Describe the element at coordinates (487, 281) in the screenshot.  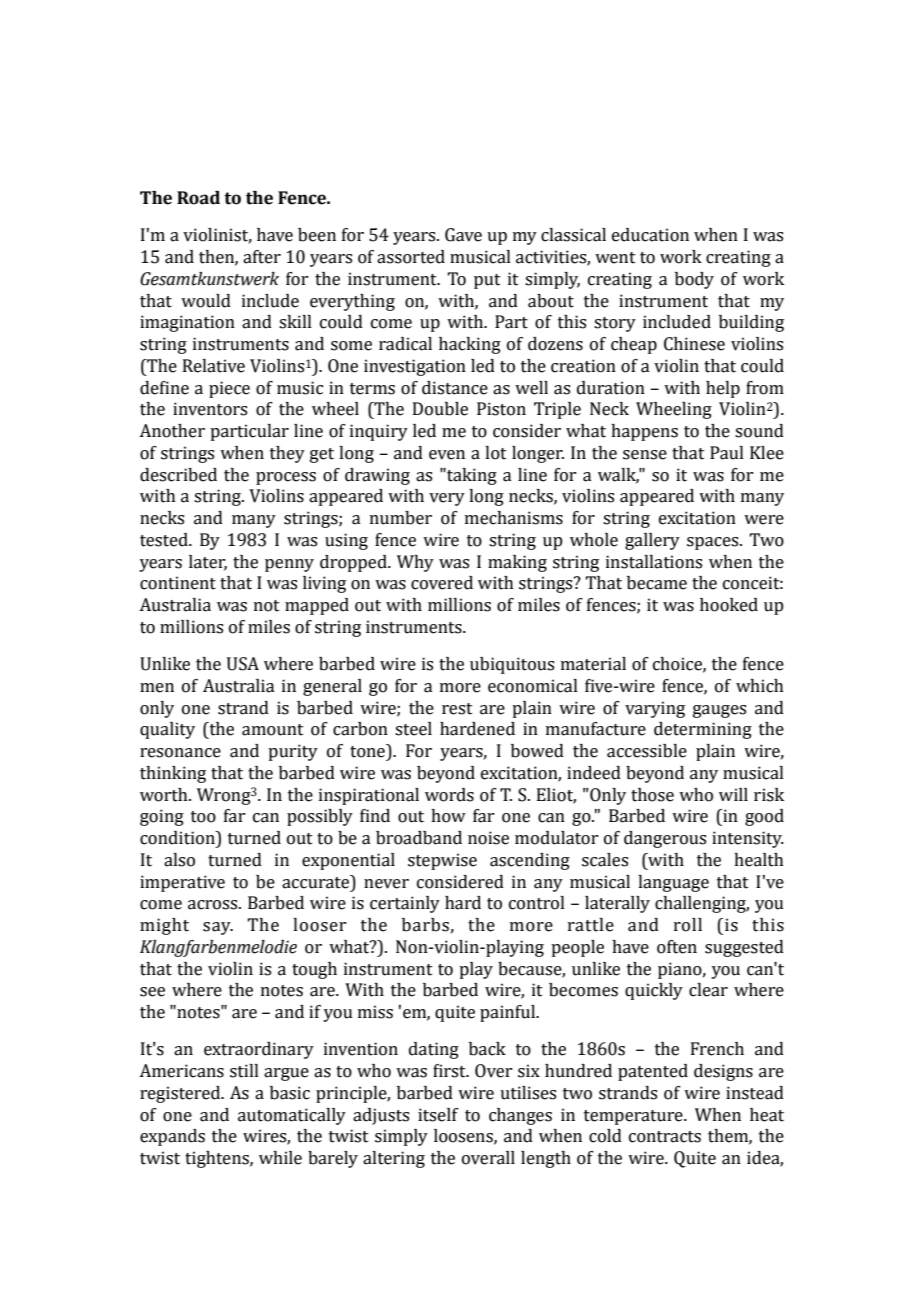
I see `put` at that location.
